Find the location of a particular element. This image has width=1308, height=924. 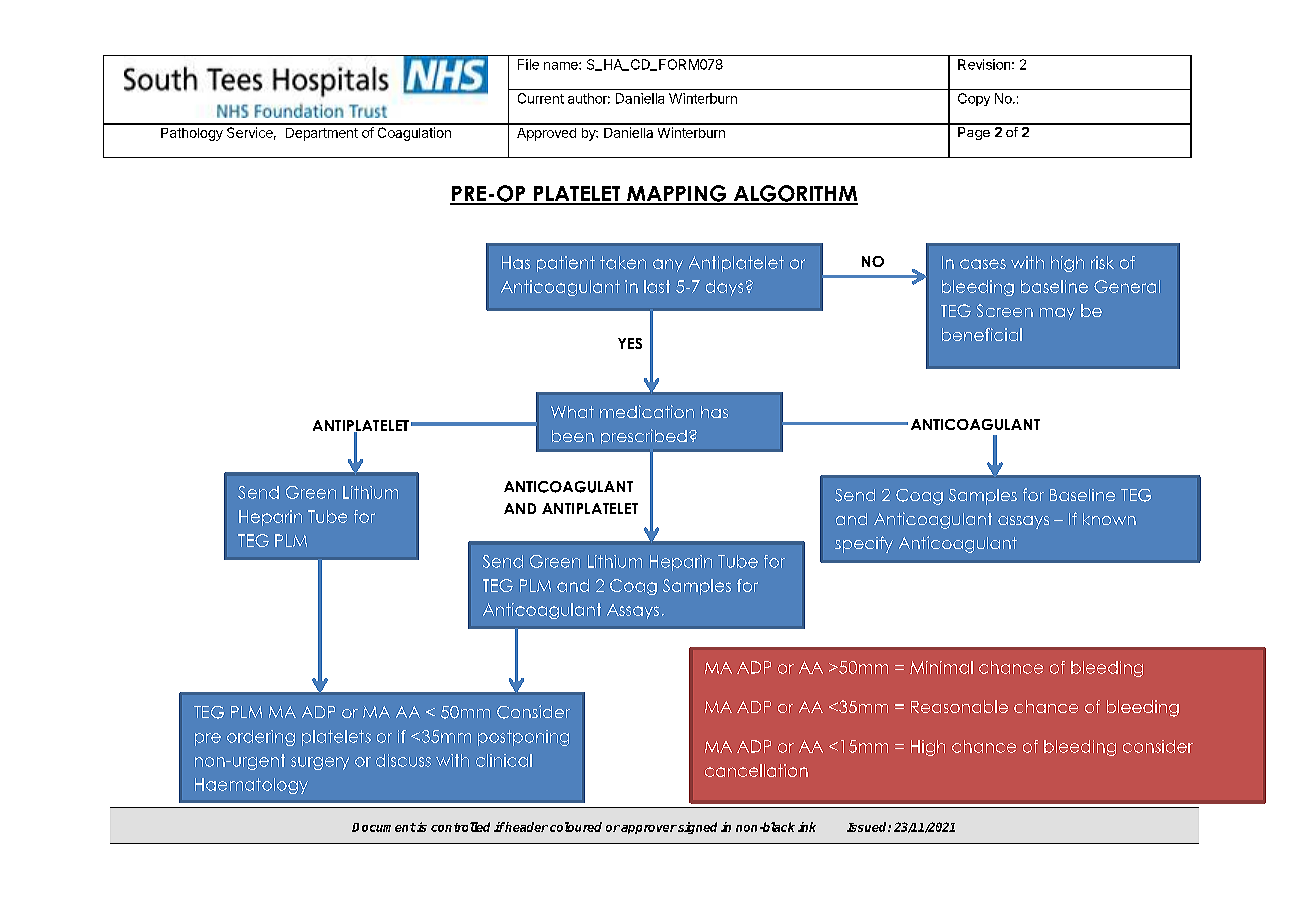

known is located at coordinates (1109, 519).
